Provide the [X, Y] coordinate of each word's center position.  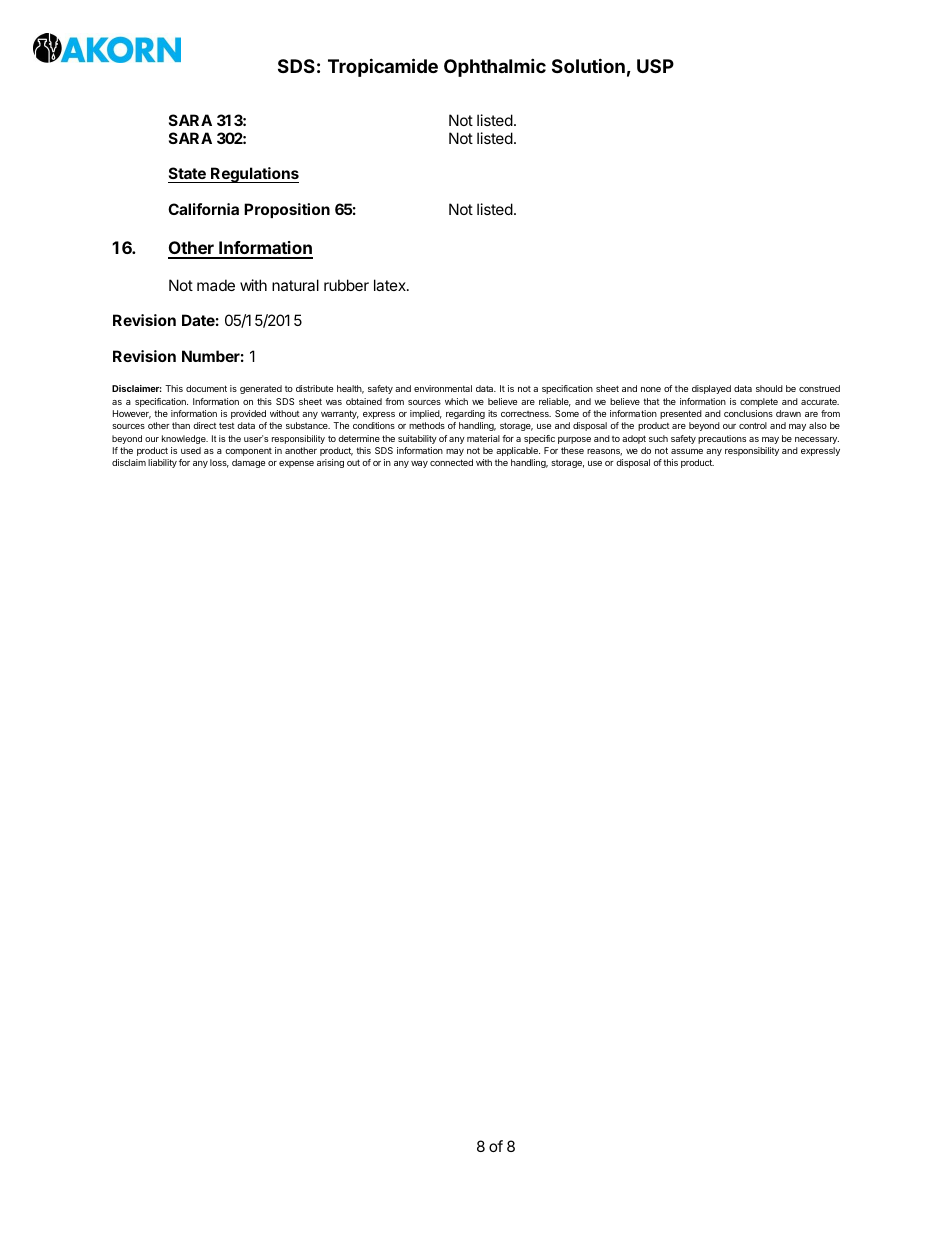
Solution [588, 65]
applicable [518, 451]
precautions [722, 439]
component [248, 452]
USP [655, 66]
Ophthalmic [495, 67]
